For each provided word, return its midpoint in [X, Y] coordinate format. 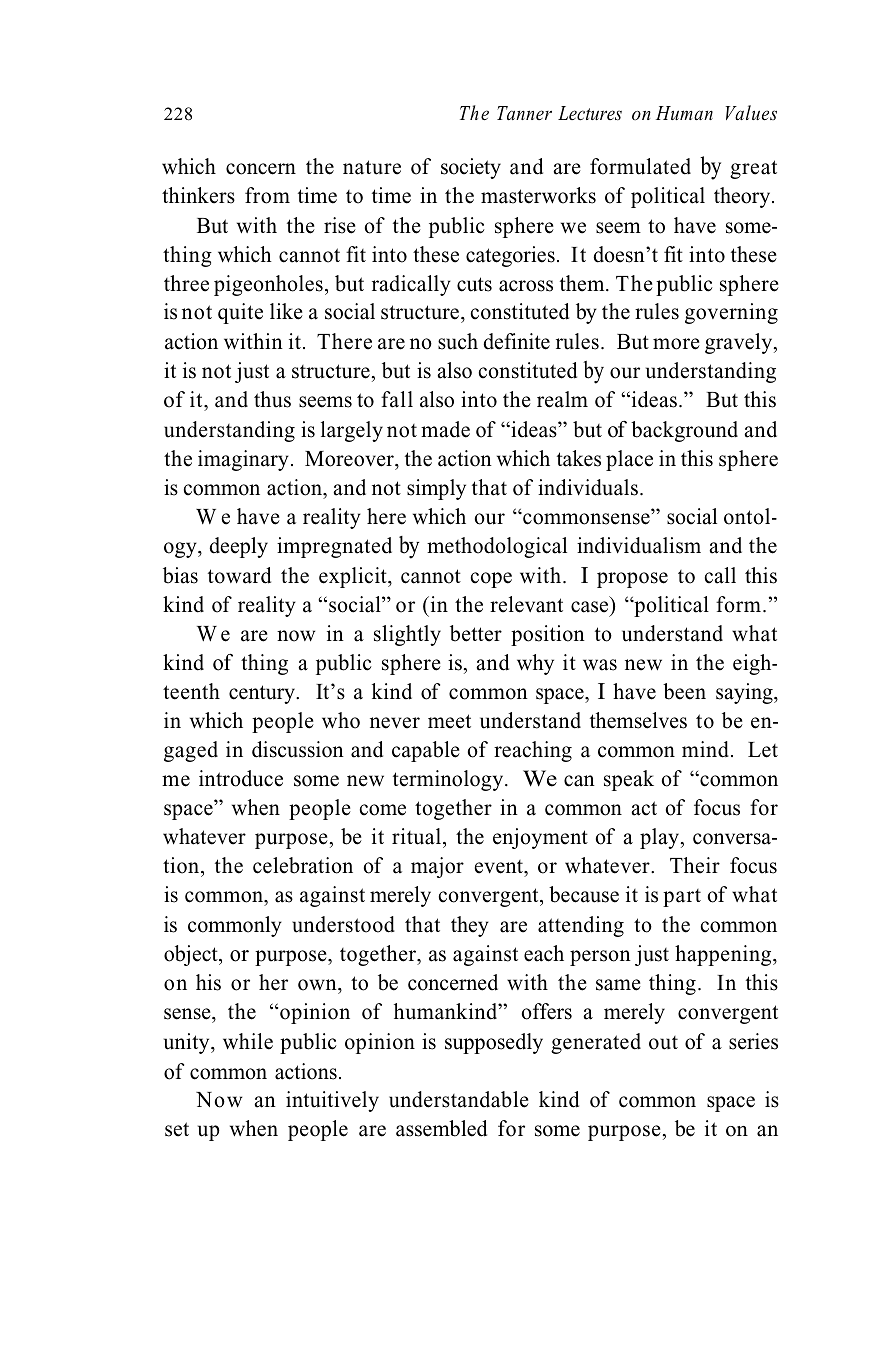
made [445, 429]
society [471, 168]
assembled [441, 1128]
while [248, 1041]
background [684, 431]
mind [705, 749]
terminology [449, 780]
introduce [241, 778]
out [663, 1043]
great [753, 169]
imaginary [243, 460]
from [267, 195]
